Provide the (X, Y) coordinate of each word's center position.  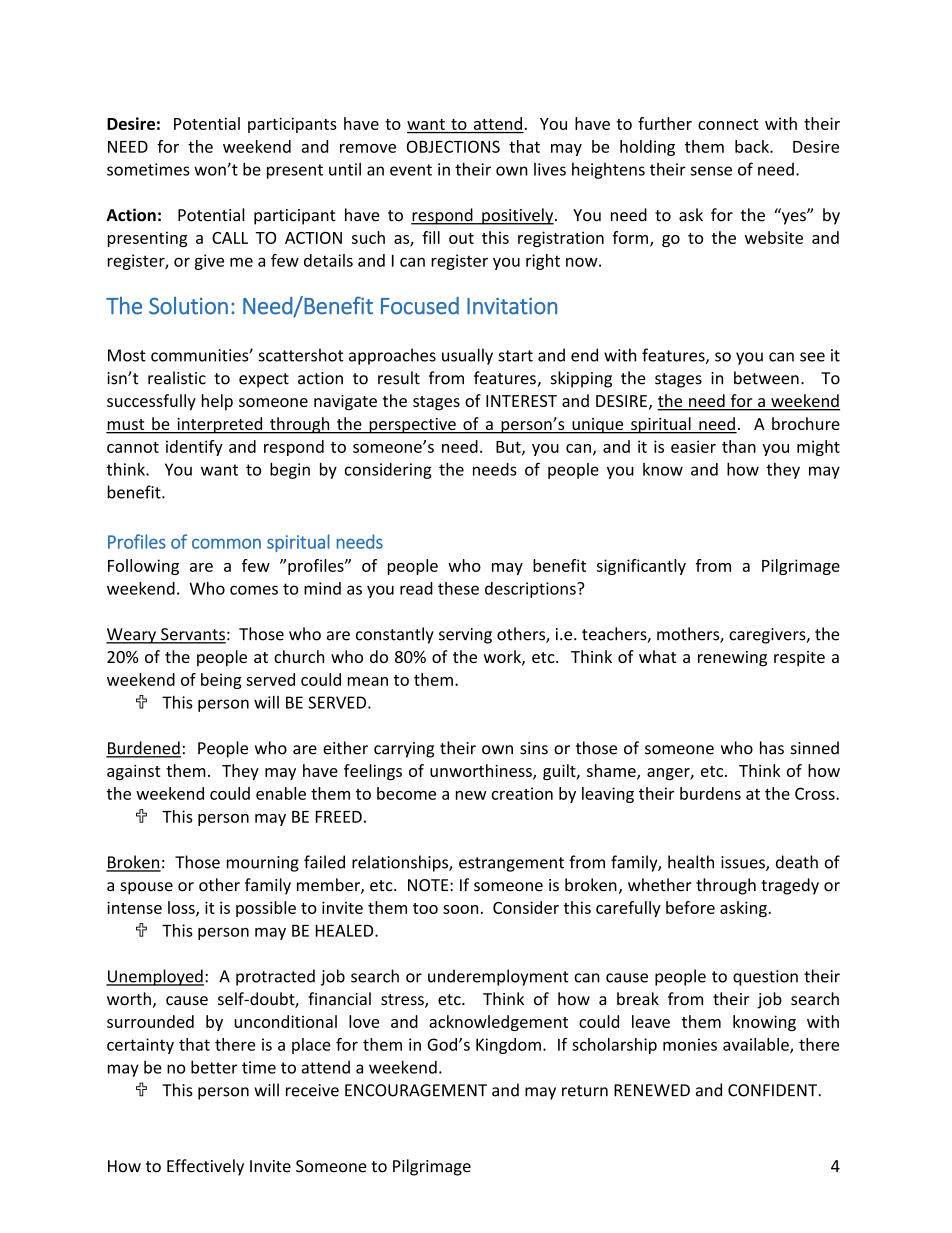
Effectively (205, 1167)
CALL (230, 238)
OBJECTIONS (453, 146)
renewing (732, 659)
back (753, 146)
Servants (192, 635)
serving (465, 636)
